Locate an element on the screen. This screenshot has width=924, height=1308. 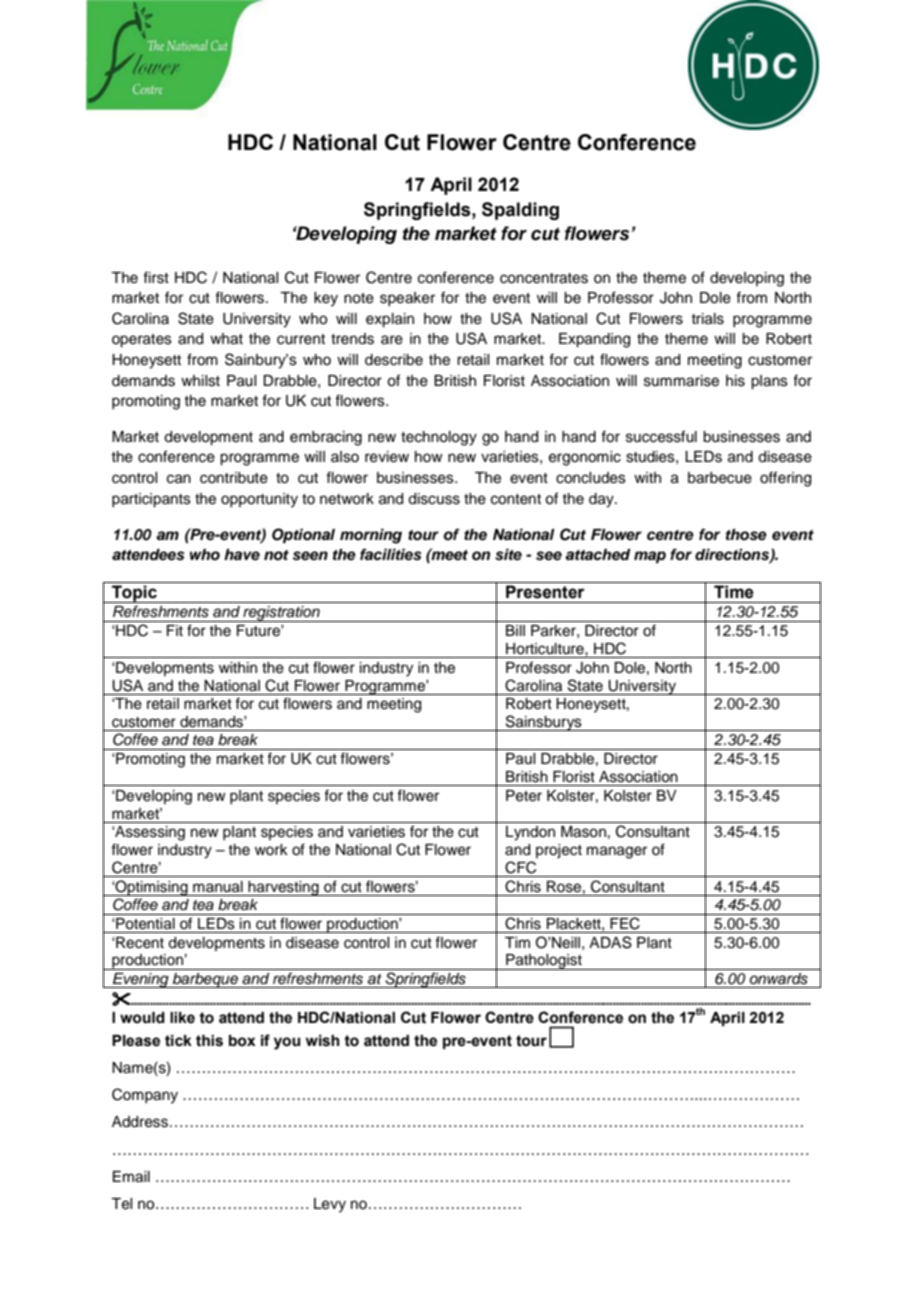
Email is located at coordinates (131, 1177).
